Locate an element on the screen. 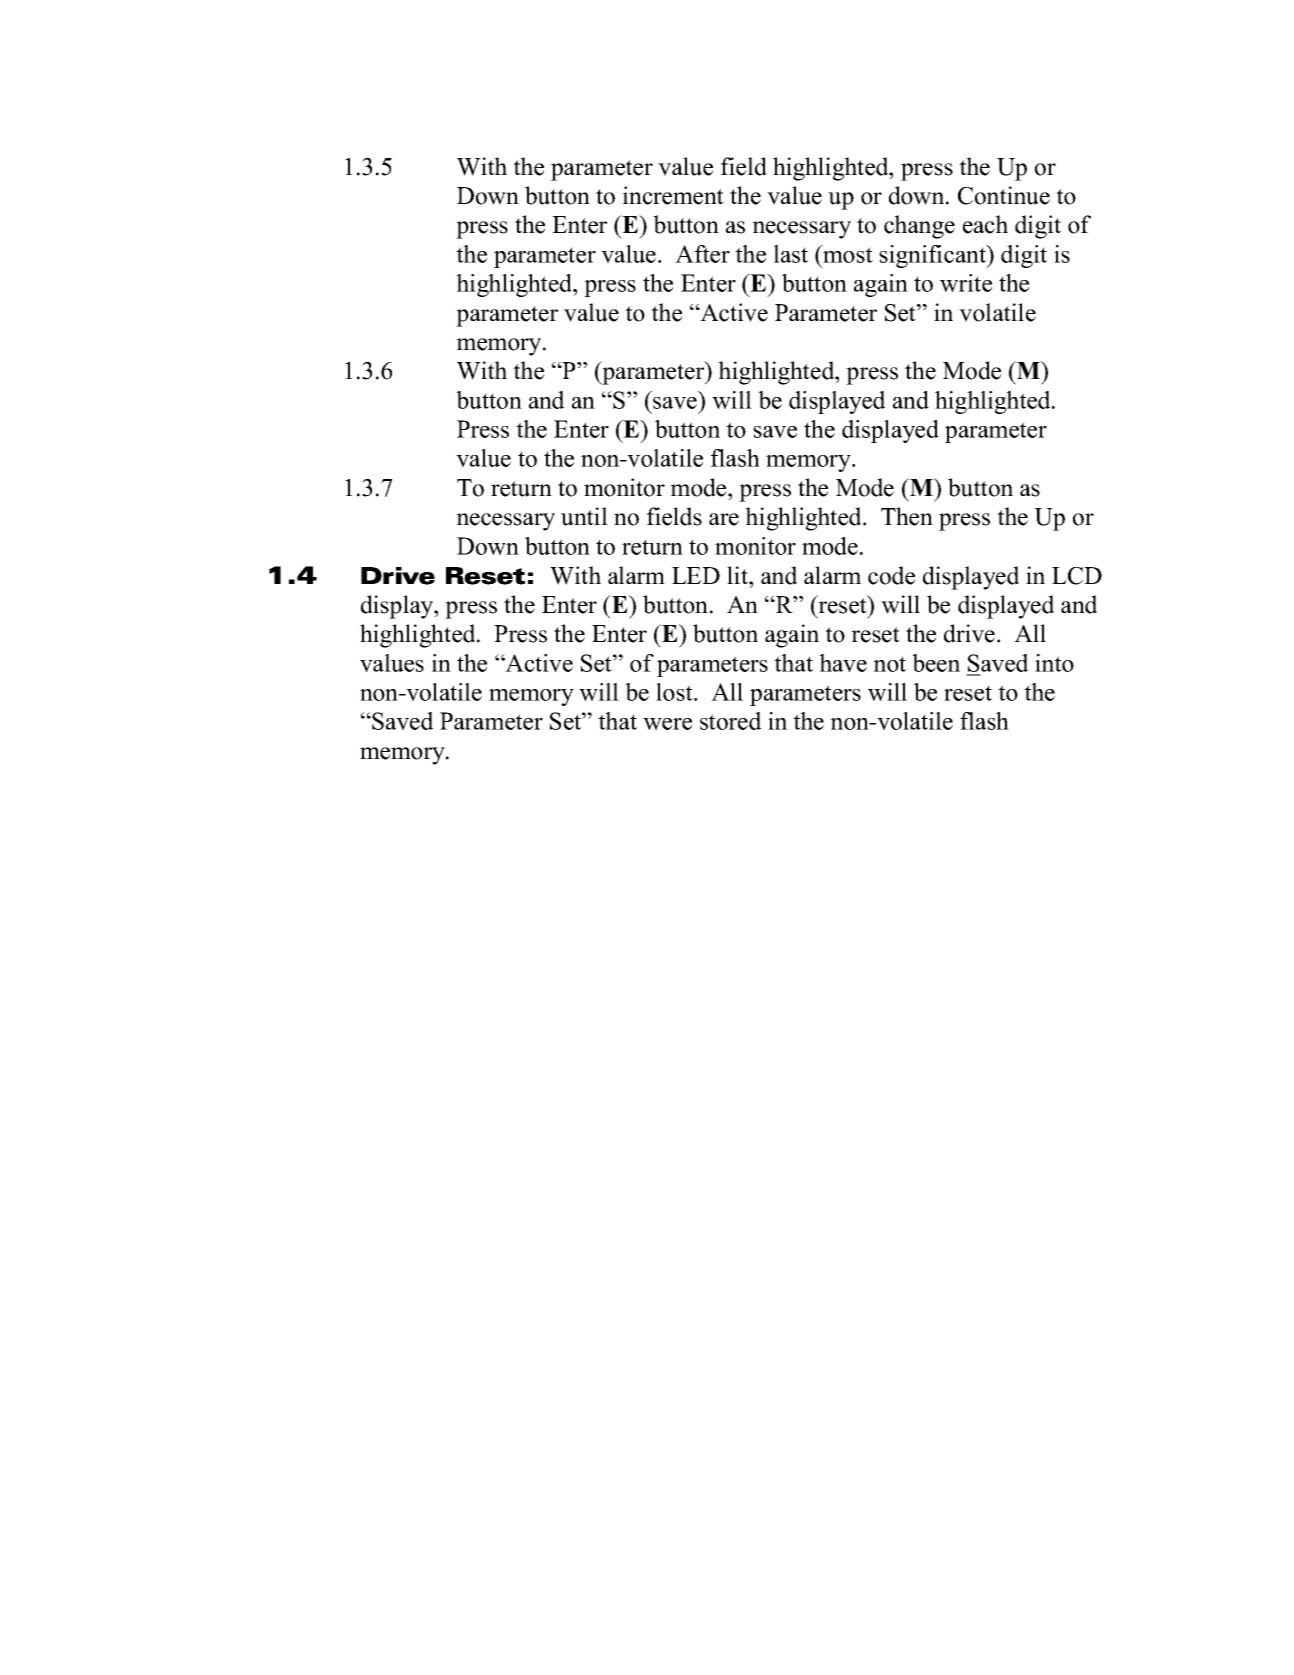  have is located at coordinates (843, 663).
